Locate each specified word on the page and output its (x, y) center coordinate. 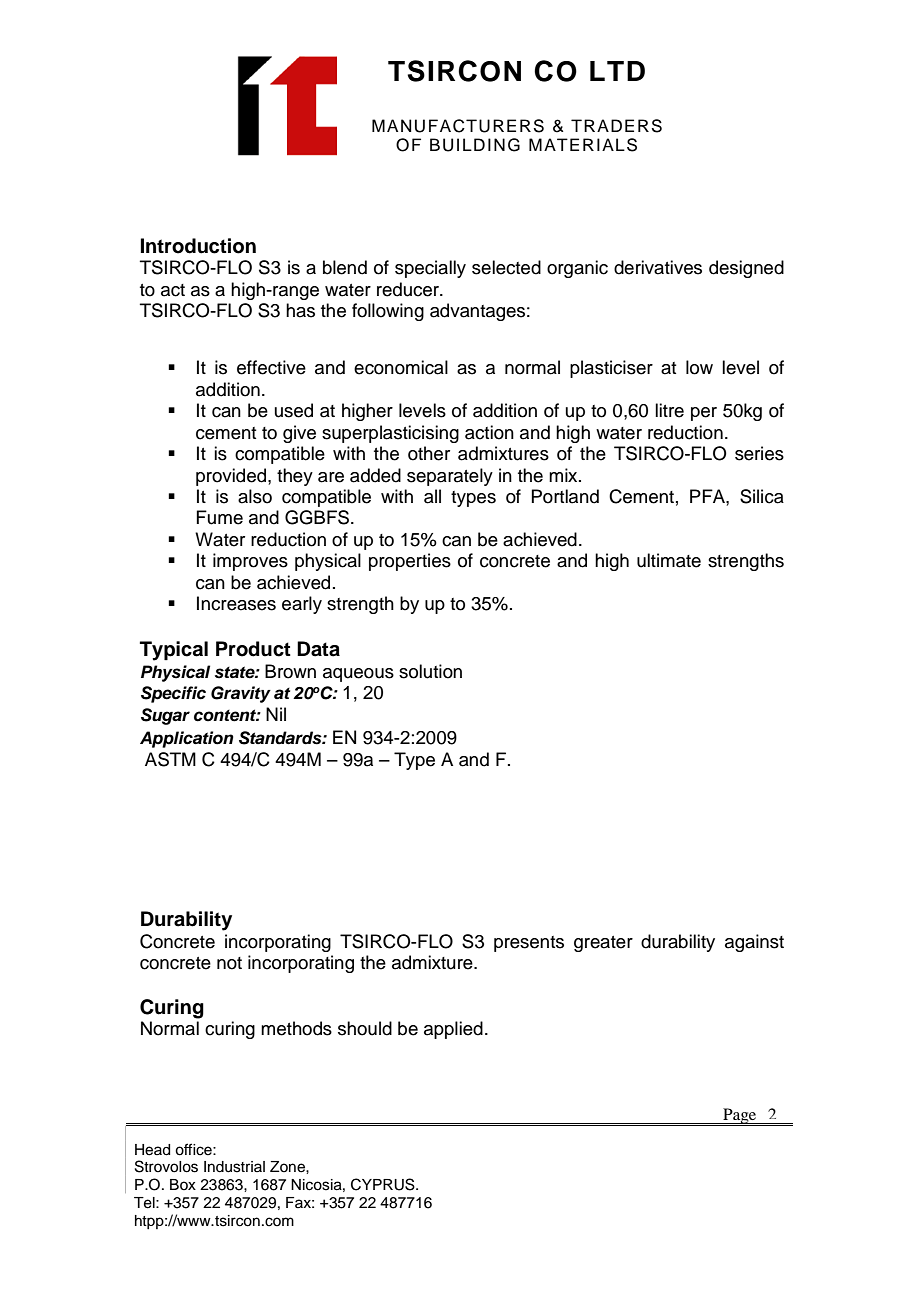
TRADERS (616, 126)
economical (401, 367)
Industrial (234, 1167)
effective (271, 367)
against (754, 943)
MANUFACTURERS (458, 126)
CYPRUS (384, 1184)
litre (669, 410)
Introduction (198, 246)
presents (529, 944)
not (229, 963)
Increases (236, 603)
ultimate (669, 560)
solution (430, 671)
